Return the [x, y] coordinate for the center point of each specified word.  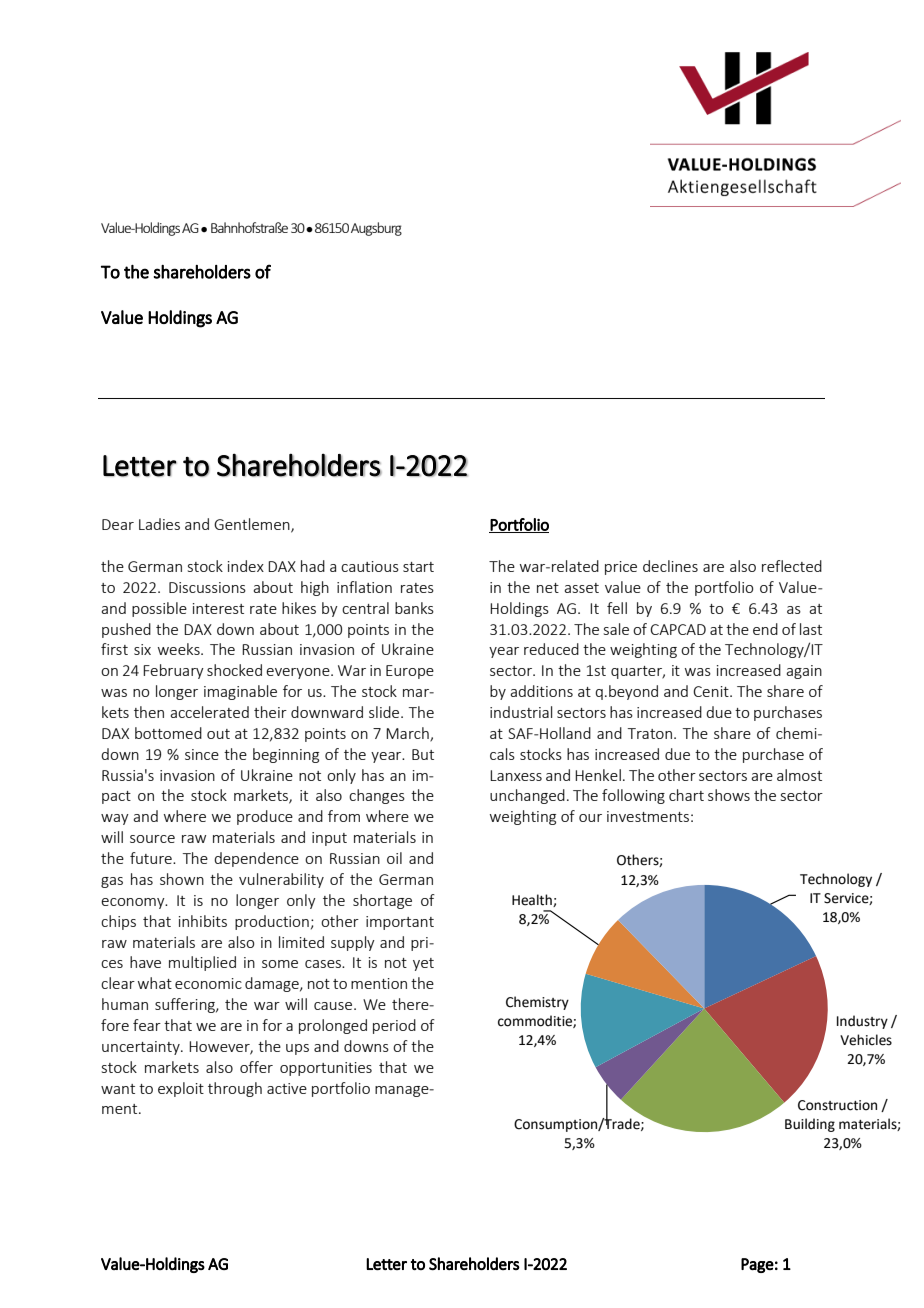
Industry [862, 1022]
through [235, 1089]
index [246, 566]
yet [423, 964]
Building [810, 1125]
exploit [181, 1089]
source [152, 839]
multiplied [202, 963]
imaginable [240, 692]
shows [729, 795]
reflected [792, 566]
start [418, 567]
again [804, 672]
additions [541, 691]
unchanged [527, 796]
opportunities [326, 1069]
